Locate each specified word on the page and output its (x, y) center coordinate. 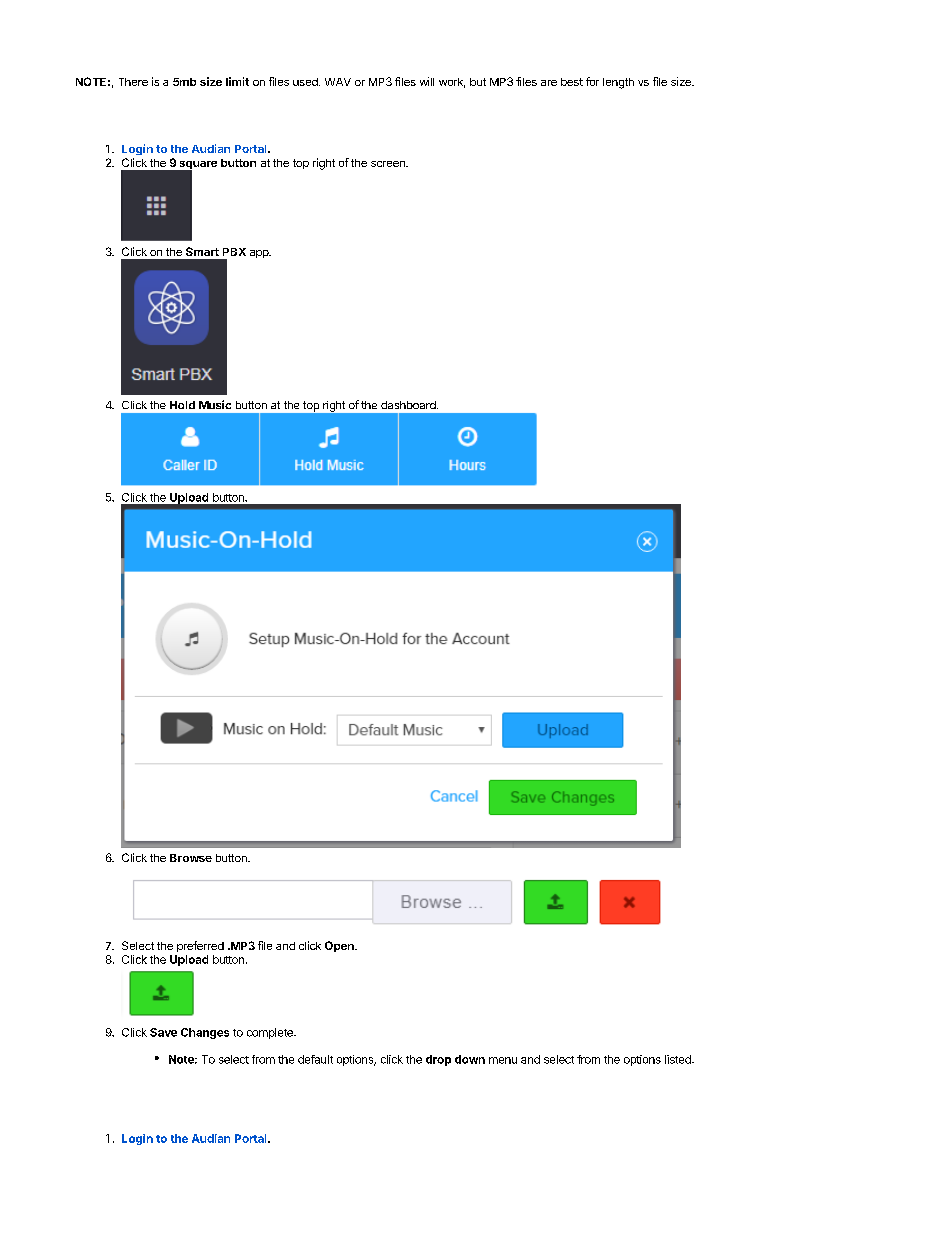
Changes (205, 1033)
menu (503, 1060)
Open (340, 946)
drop (438, 1060)
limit (237, 81)
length (618, 83)
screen (389, 164)
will (427, 81)
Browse (191, 858)
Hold (182, 405)
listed (679, 1059)
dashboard (409, 405)
